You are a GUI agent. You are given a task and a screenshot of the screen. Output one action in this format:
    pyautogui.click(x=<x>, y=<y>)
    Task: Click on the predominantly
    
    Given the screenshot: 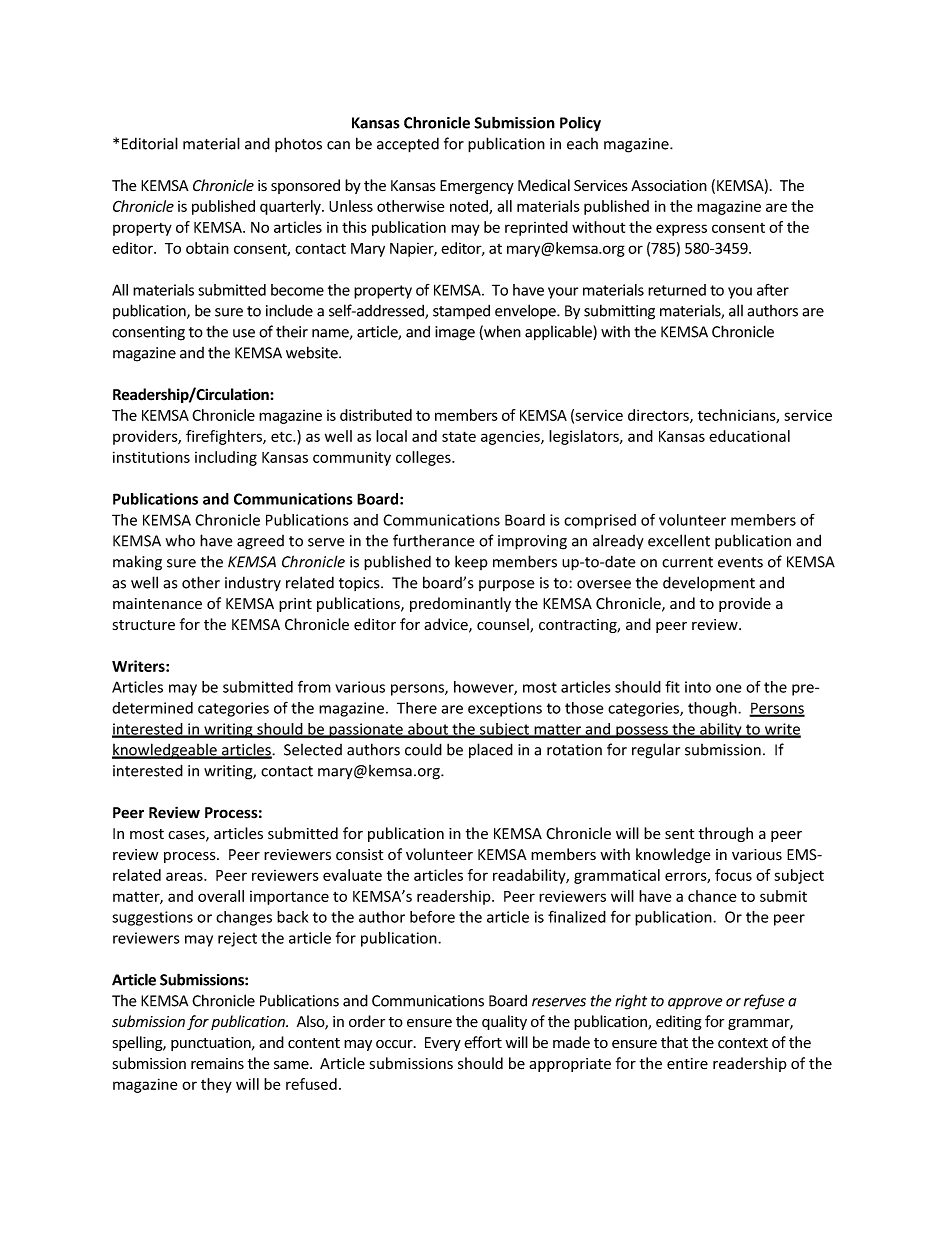 What is the action you would take?
    pyautogui.click(x=460, y=604)
